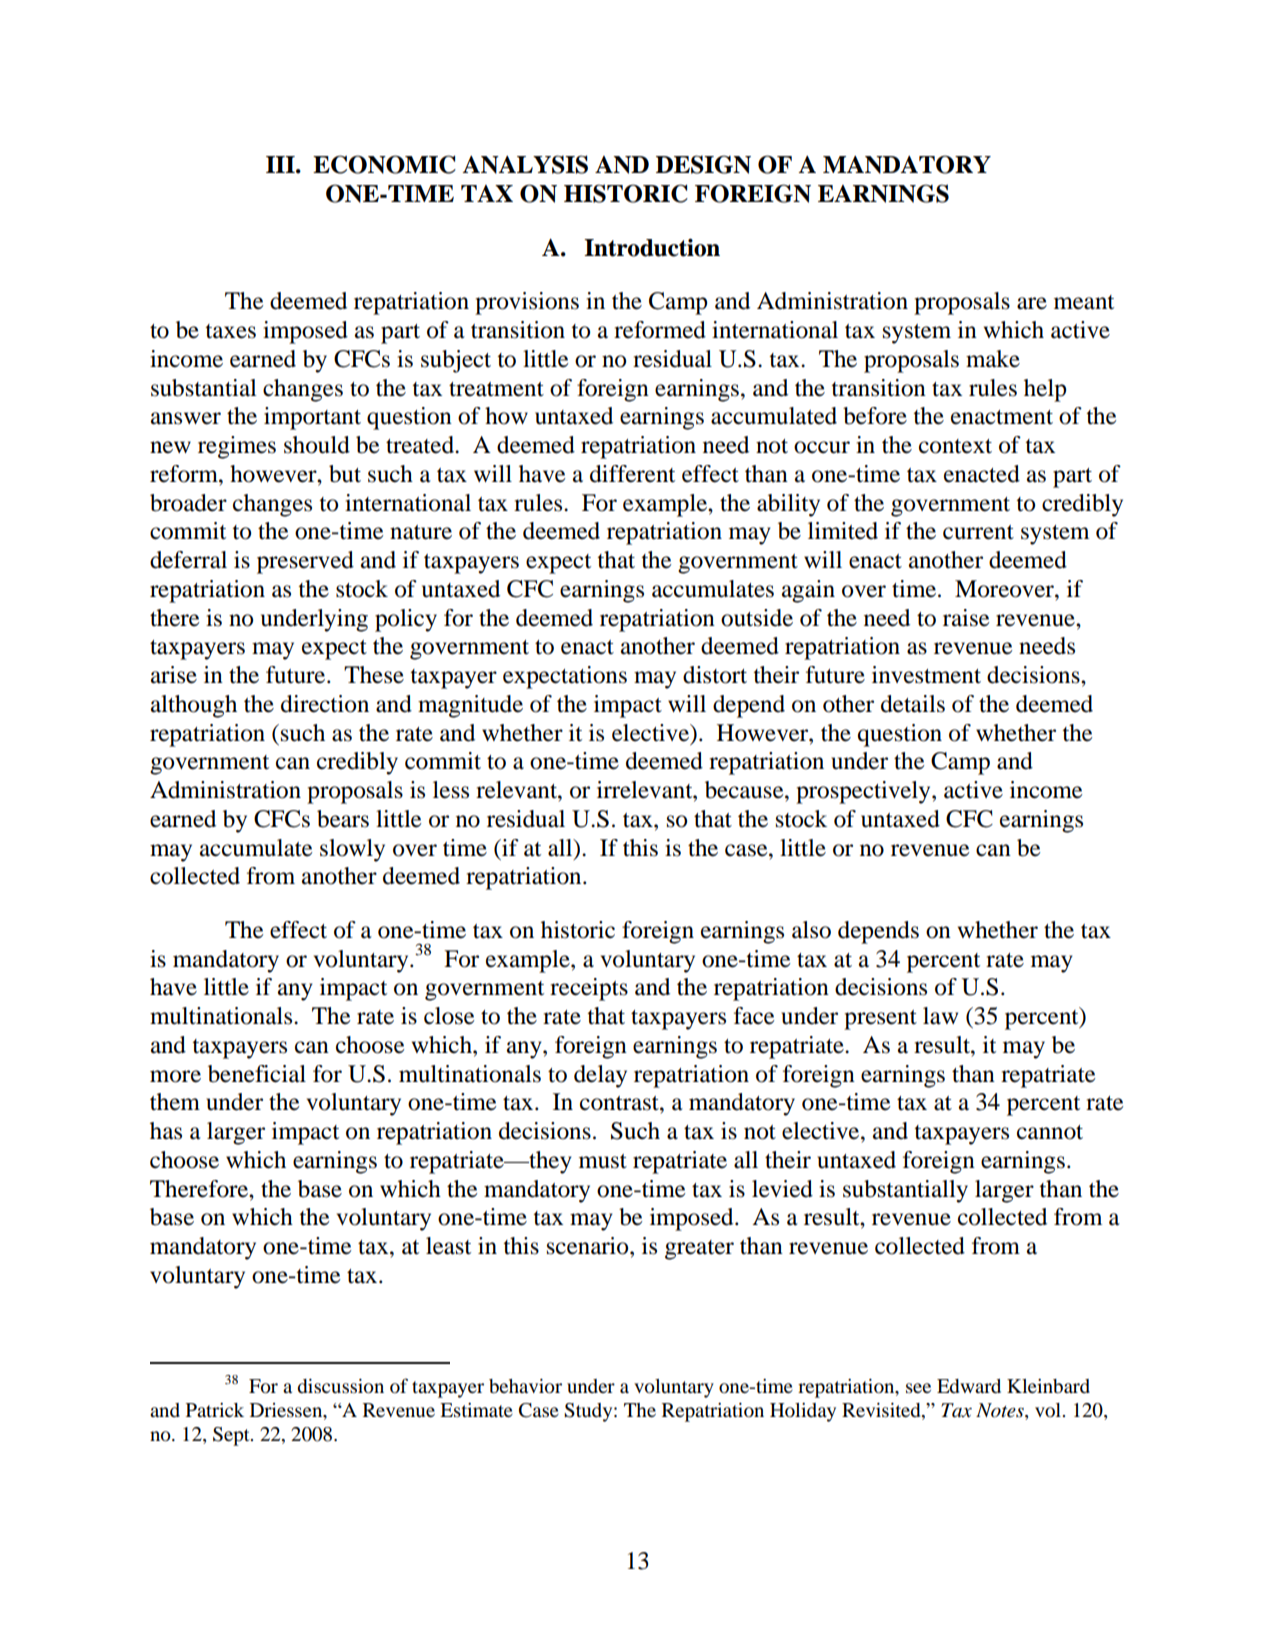 The width and height of the document is (1275, 1650). What do you see at coordinates (1032, 303) in the document?
I see `are` at bounding box center [1032, 303].
